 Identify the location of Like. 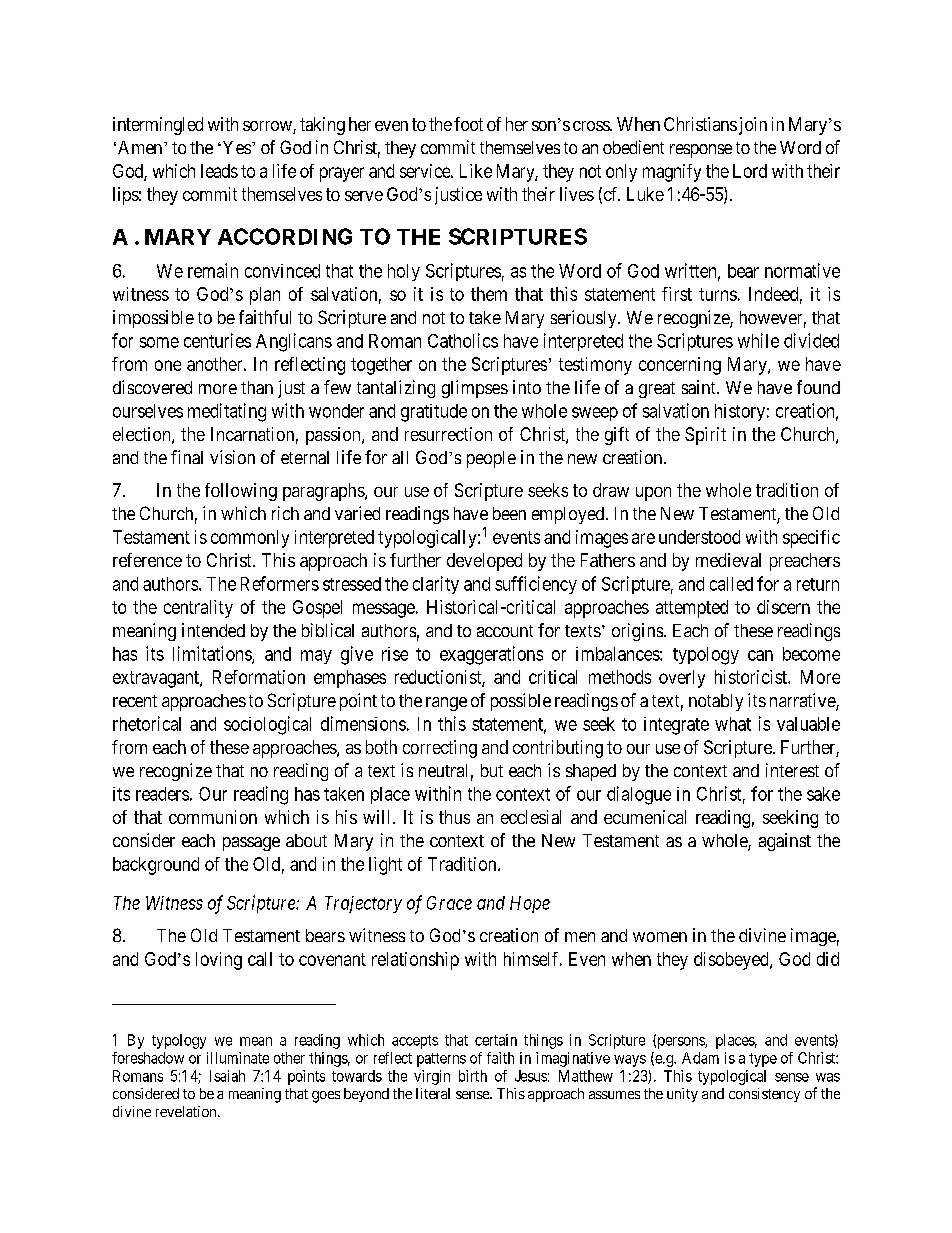
(476, 171).
